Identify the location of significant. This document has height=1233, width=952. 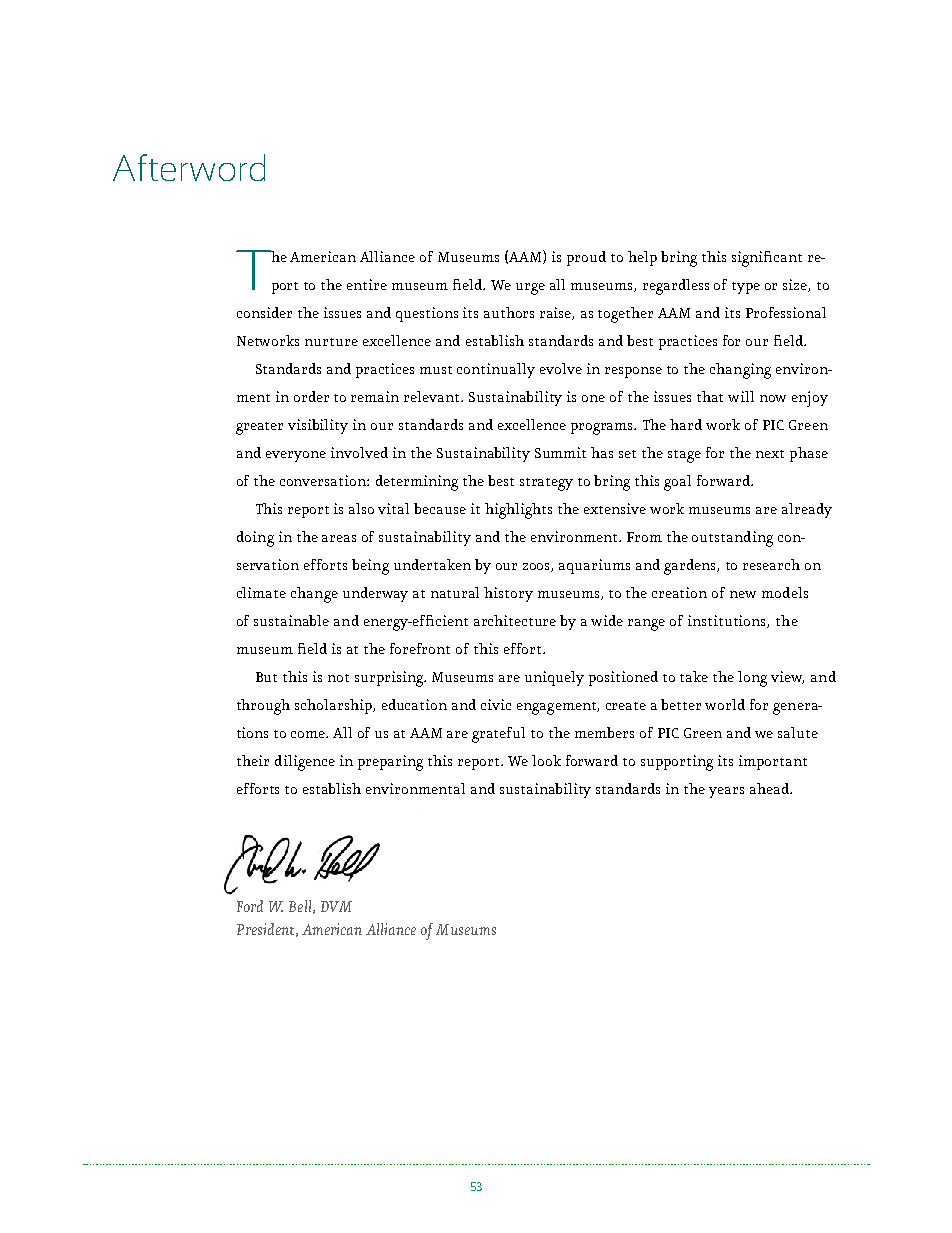
(767, 259).
